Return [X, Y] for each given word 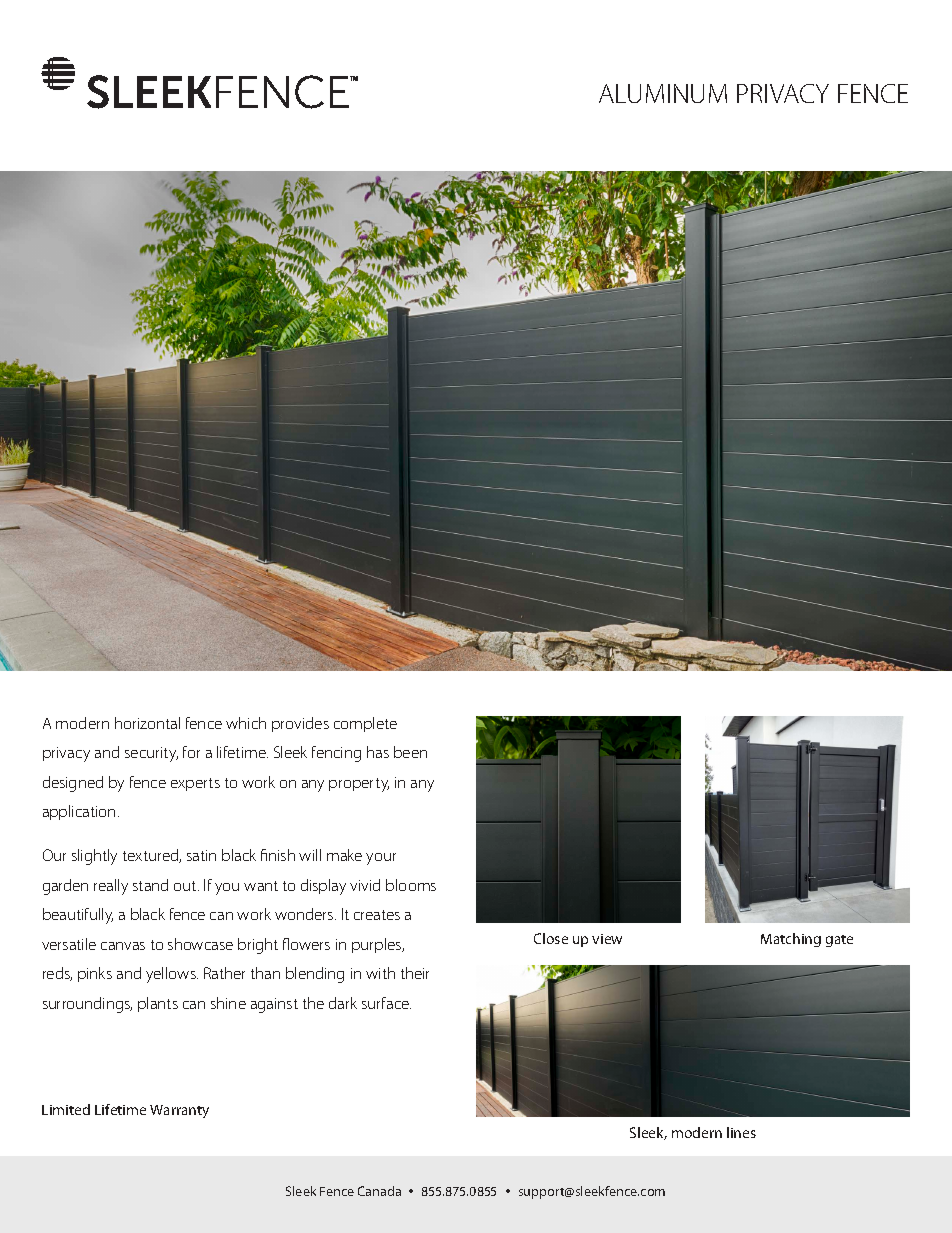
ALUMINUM [663, 93]
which [246, 723]
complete [365, 724]
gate [839, 941]
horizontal [147, 723]
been [410, 752]
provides [300, 724]
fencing [336, 754]
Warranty [179, 1111]
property [359, 785]
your [381, 859]
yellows [172, 975]
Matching [791, 940]
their [415, 973]
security [151, 754]
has [378, 752]
